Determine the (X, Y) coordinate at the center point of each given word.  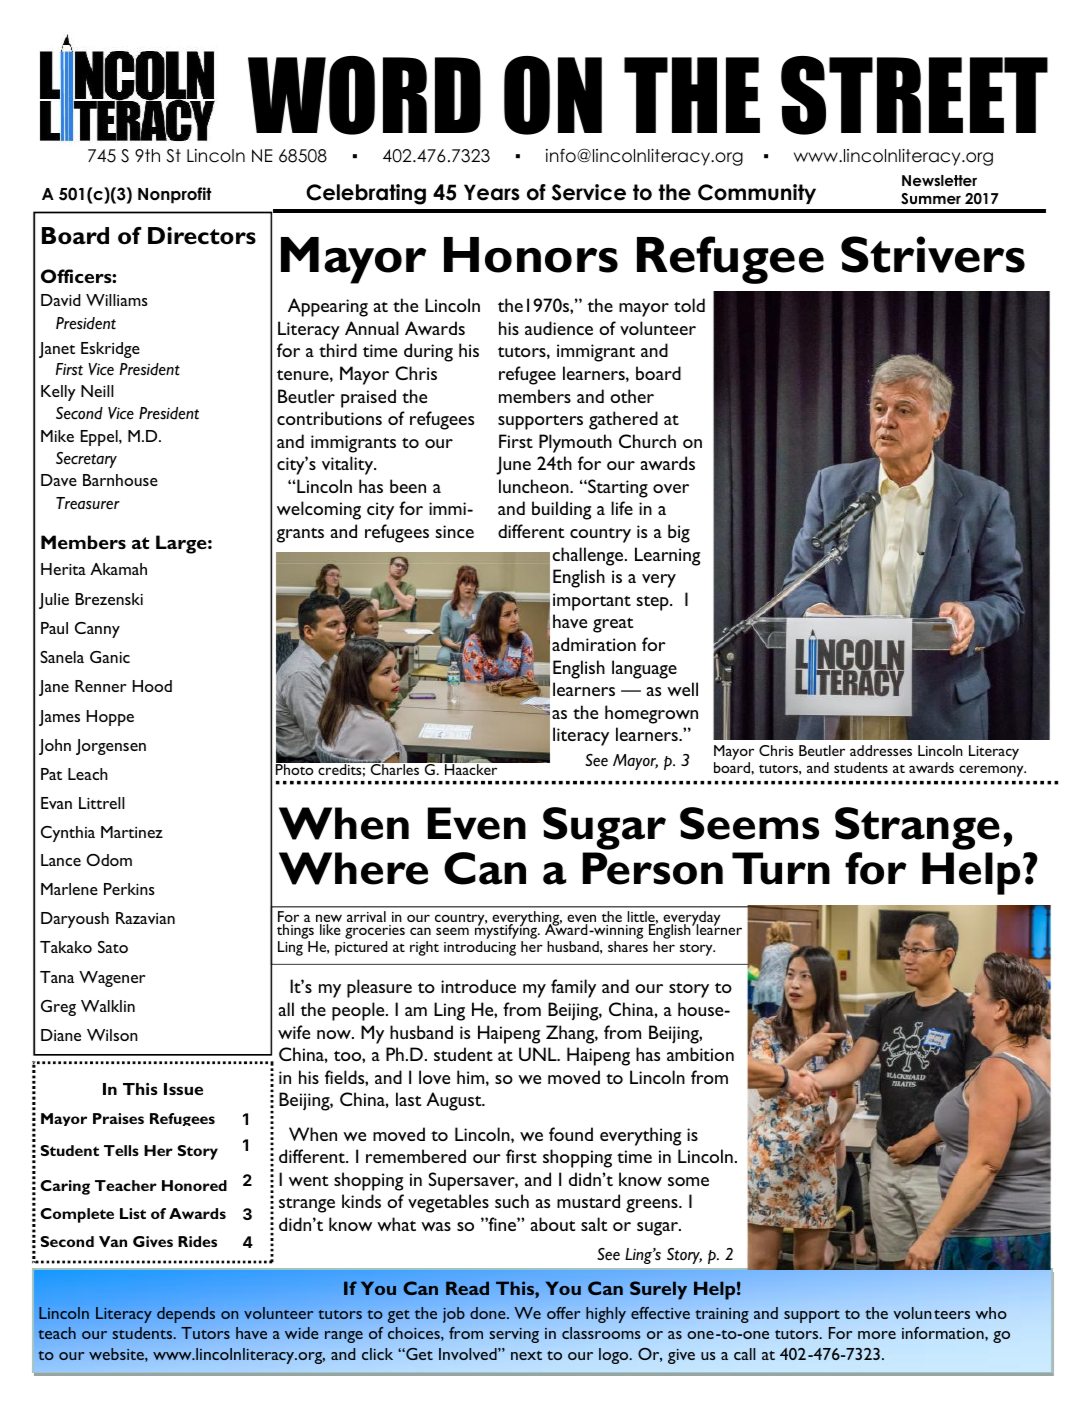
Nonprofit (174, 195)
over (671, 488)
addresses (881, 750)
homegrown (651, 714)
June (513, 465)
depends (186, 1315)
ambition (700, 1054)
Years (492, 192)
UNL (539, 1054)
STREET (914, 95)
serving (514, 1335)
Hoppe (110, 718)
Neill (97, 391)
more (877, 1335)
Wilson (112, 1035)
